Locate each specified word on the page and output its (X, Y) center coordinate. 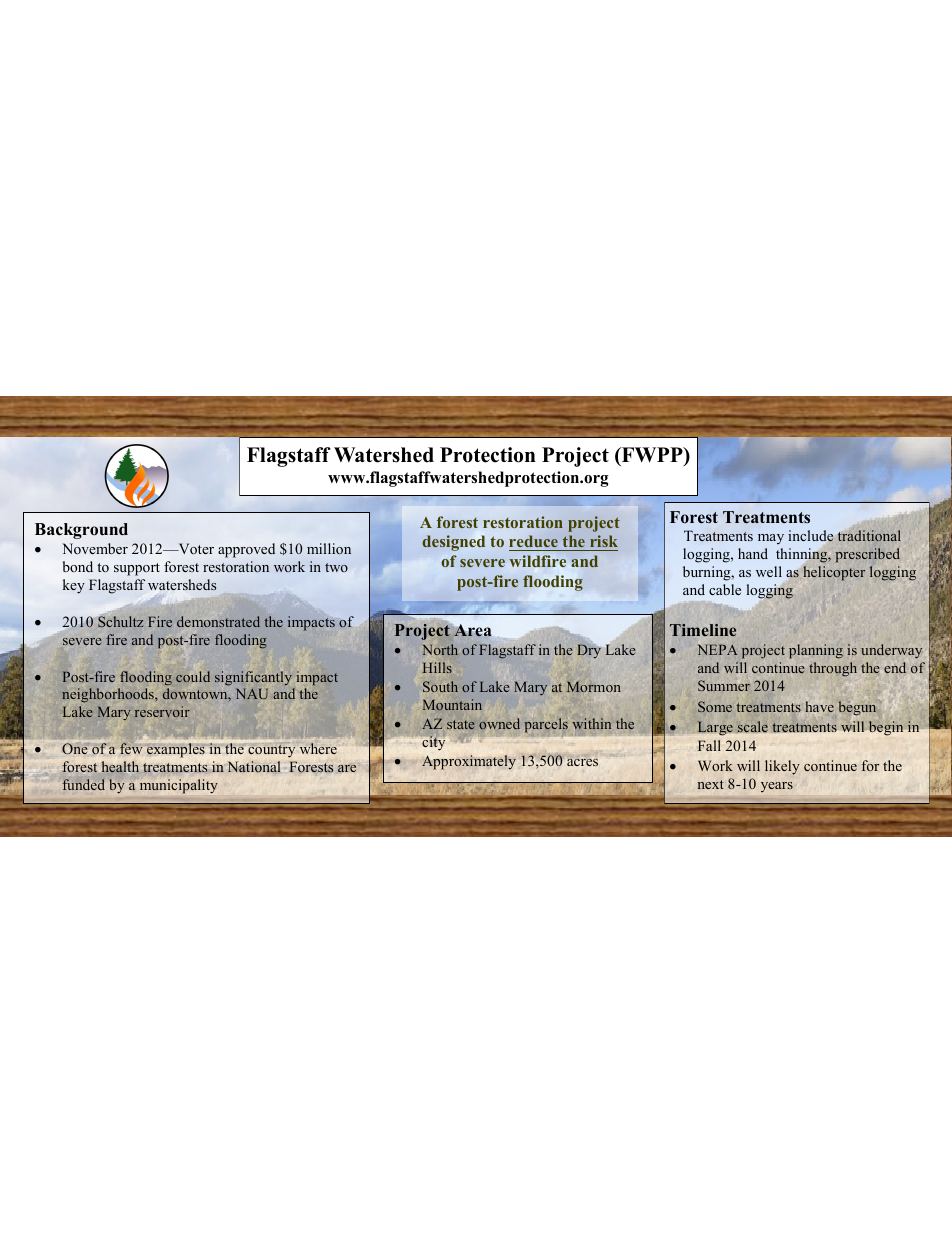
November (95, 548)
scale (753, 727)
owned (499, 723)
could (193, 676)
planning (816, 651)
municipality (178, 786)
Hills (437, 667)
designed (453, 543)
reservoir (162, 711)
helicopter (834, 573)
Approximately (469, 762)
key (74, 586)
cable (725, 589)
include (811, 537)
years (777, 787)
